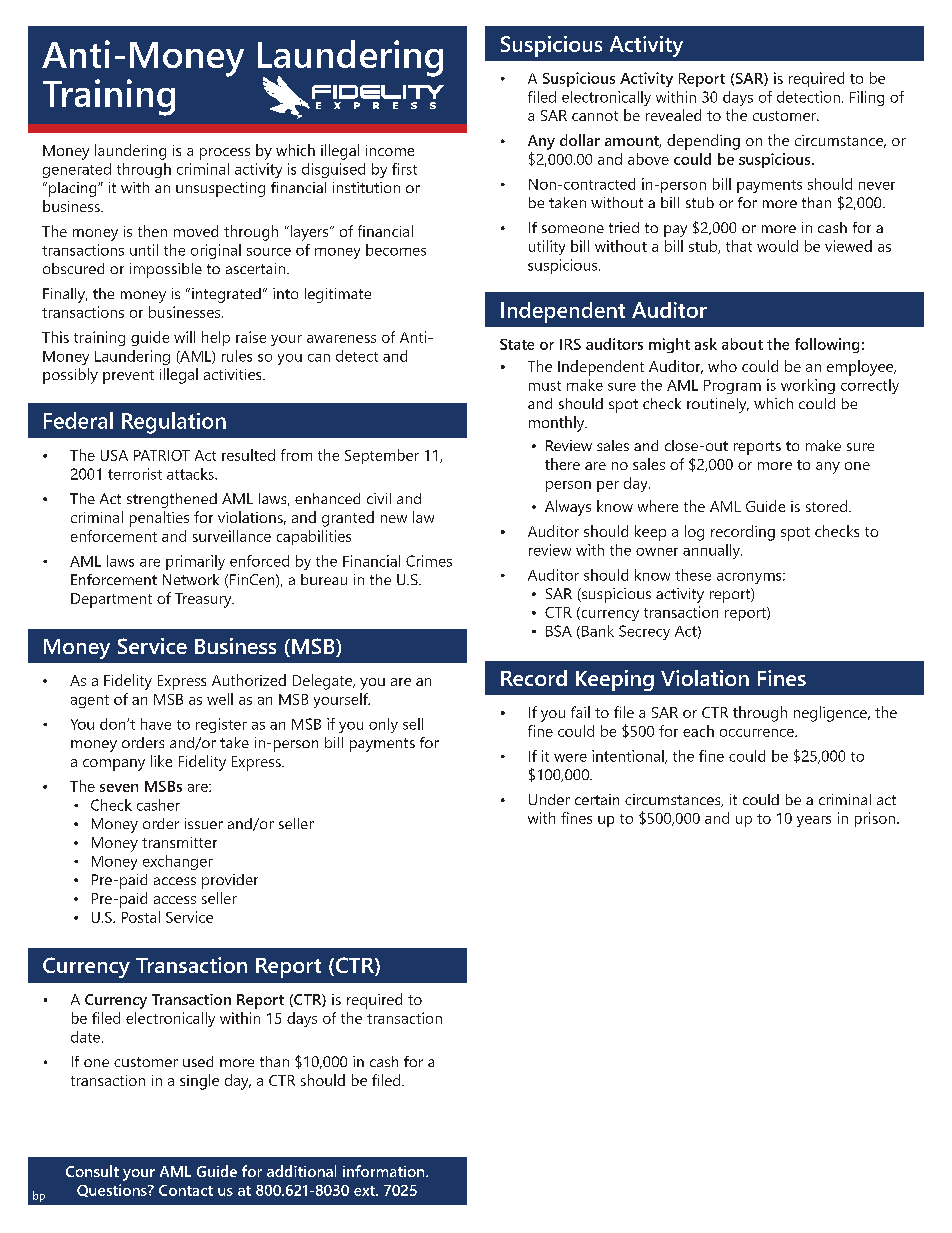 This screenshot has width=952, height=1233. What do you see at coordinates (225, 154) in the screenshot?
I see `process` at bounding box center [225, 154].
